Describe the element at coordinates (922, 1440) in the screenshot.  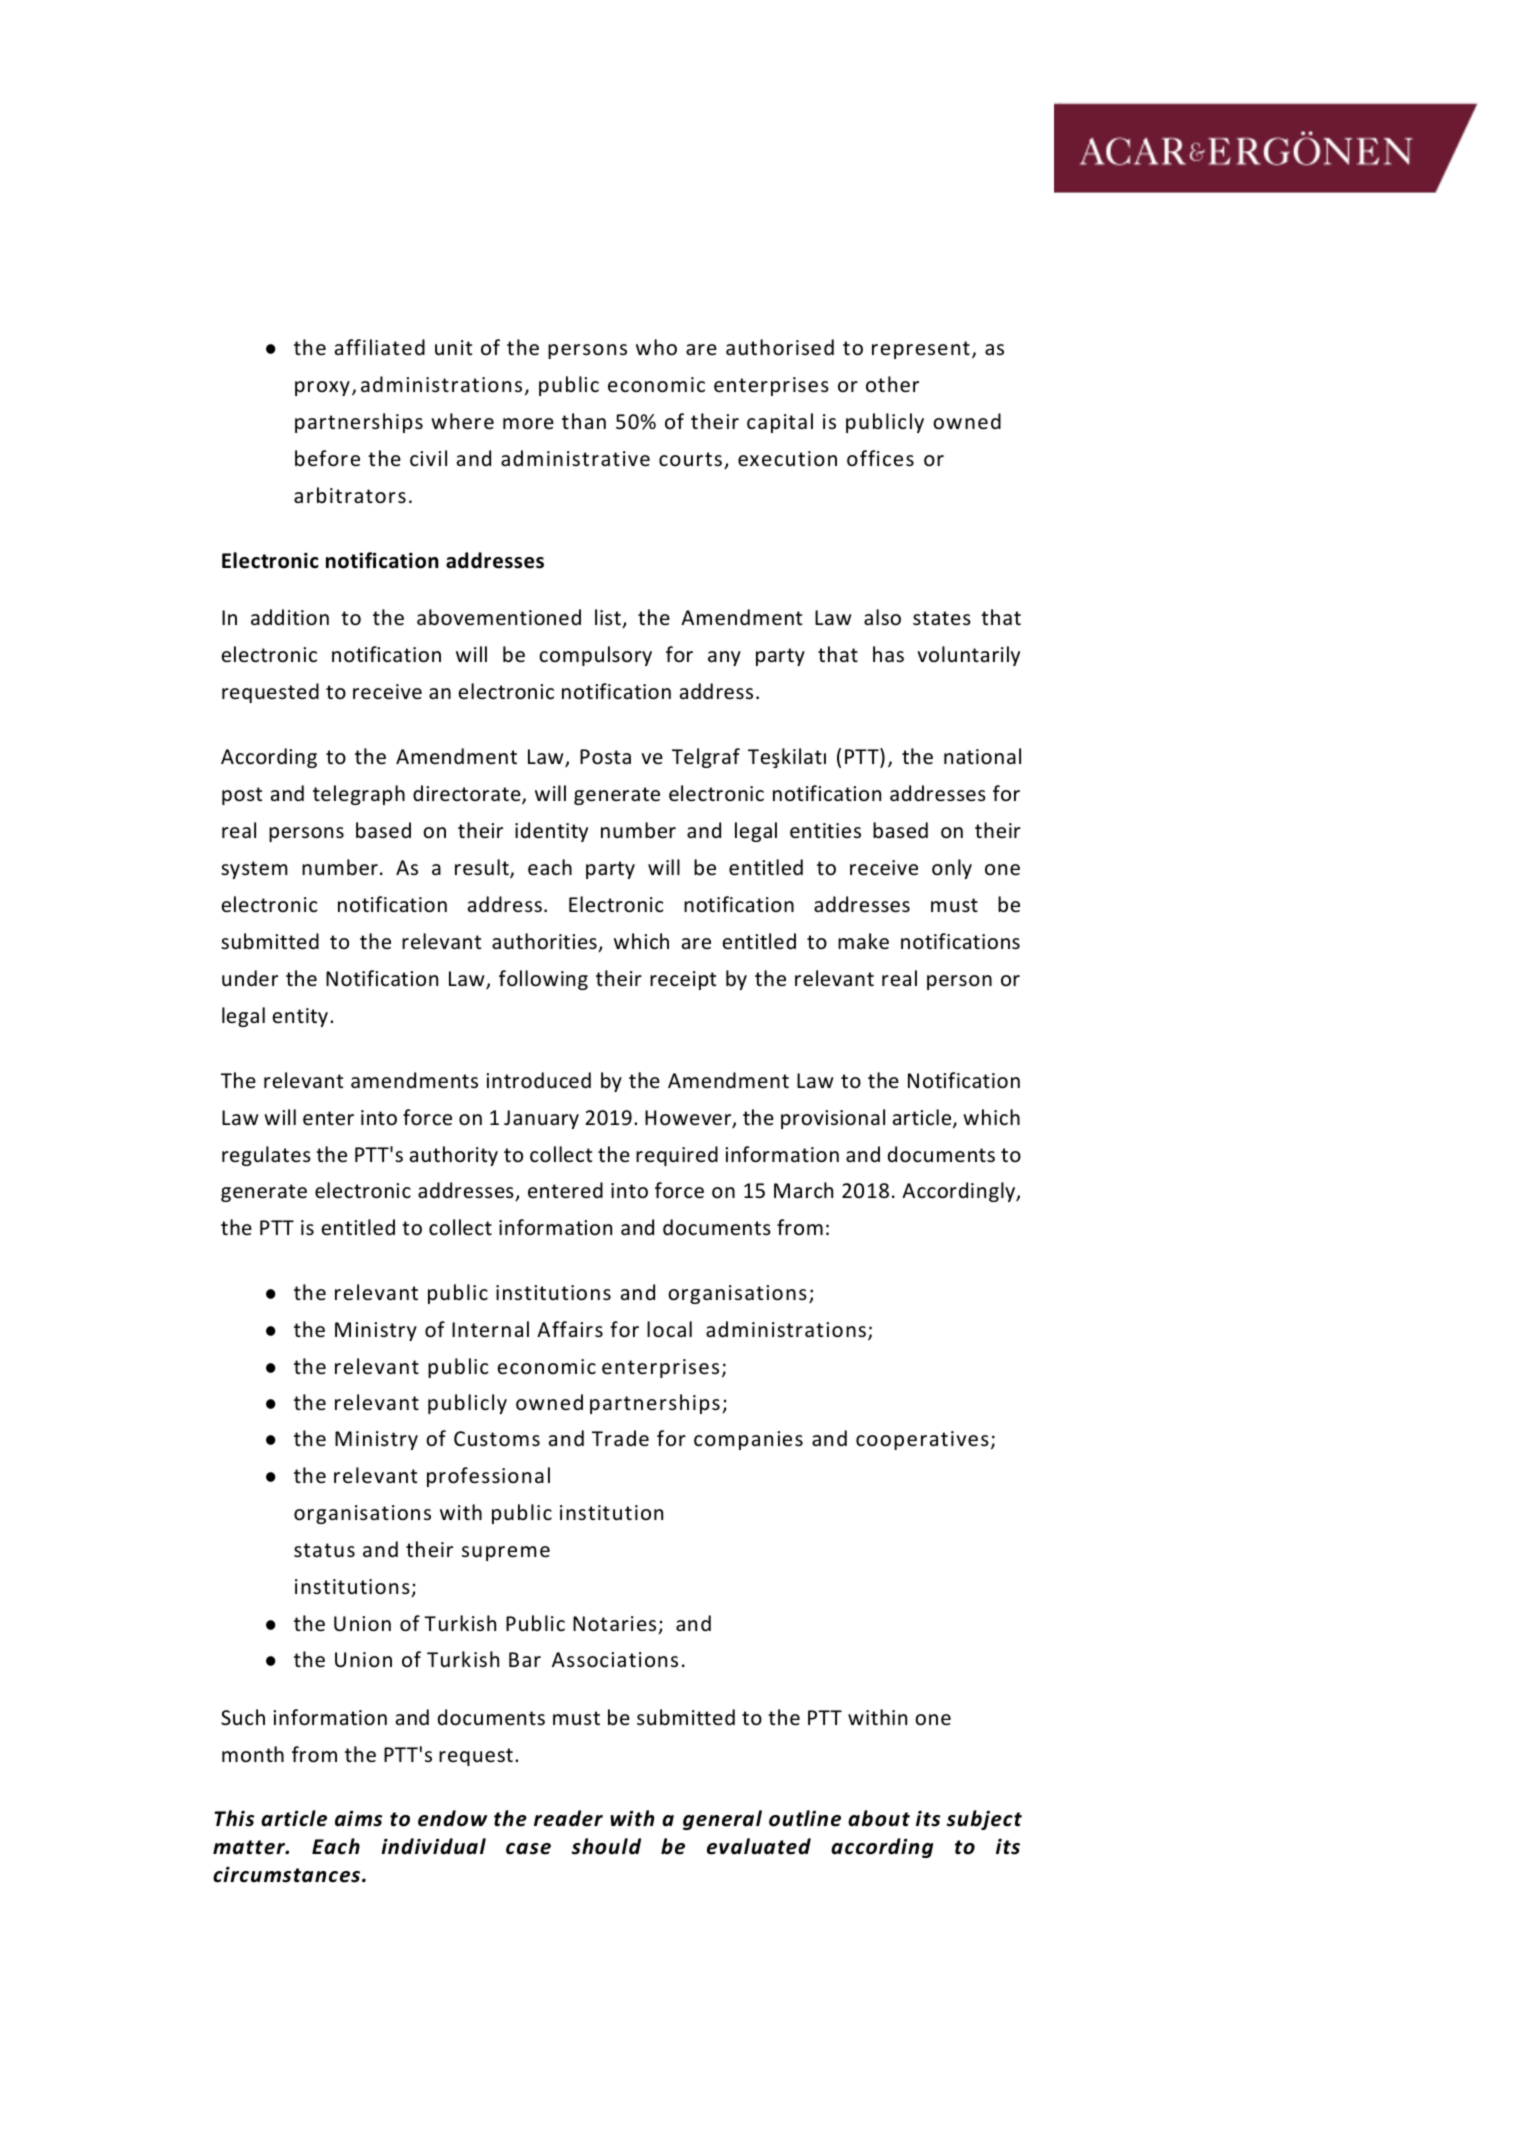
I see `cooperatives` at that location.
